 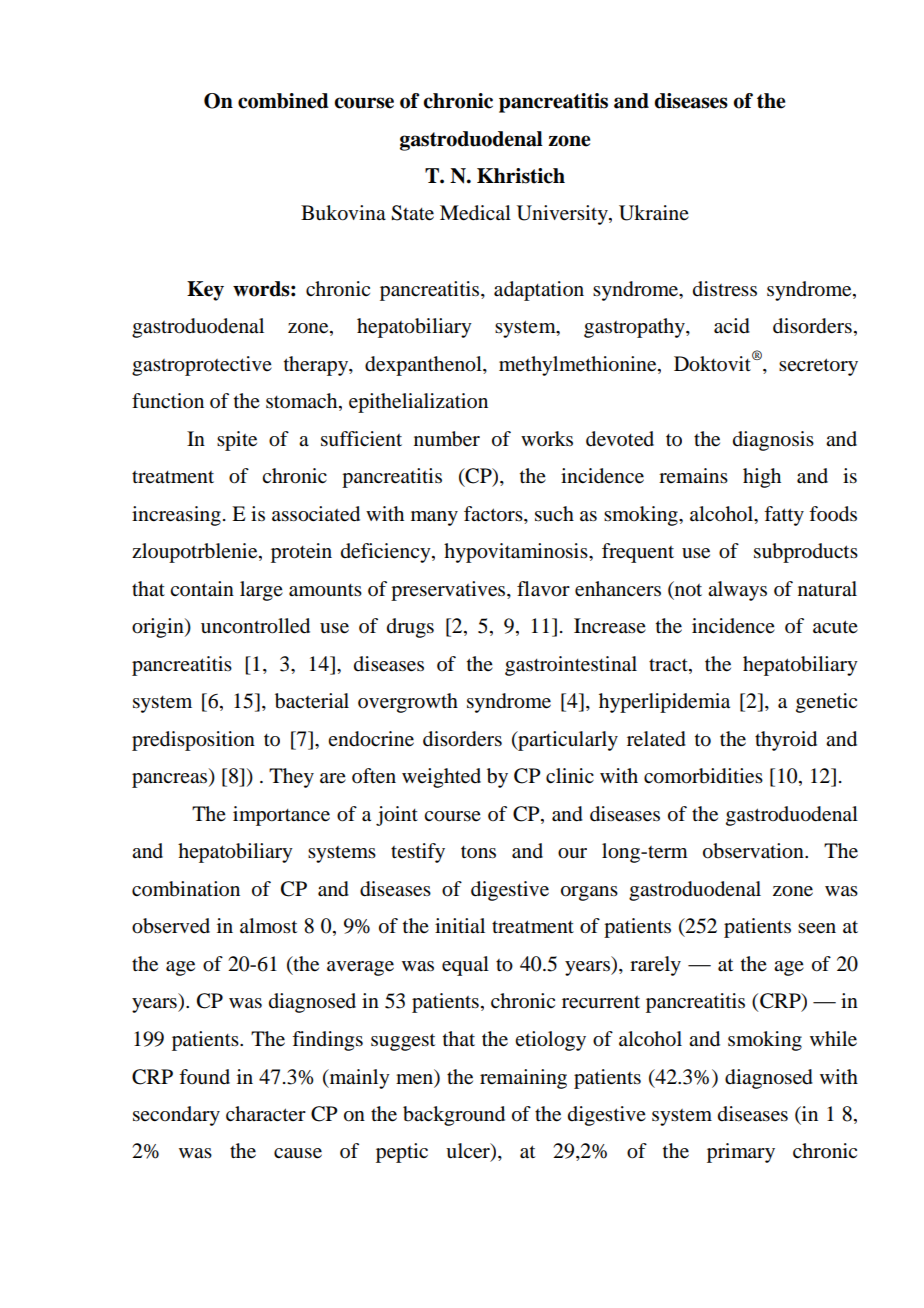 What do you see at coordinates (737, 591) in the document?
I see `always` at bounding box center [737, 591].
